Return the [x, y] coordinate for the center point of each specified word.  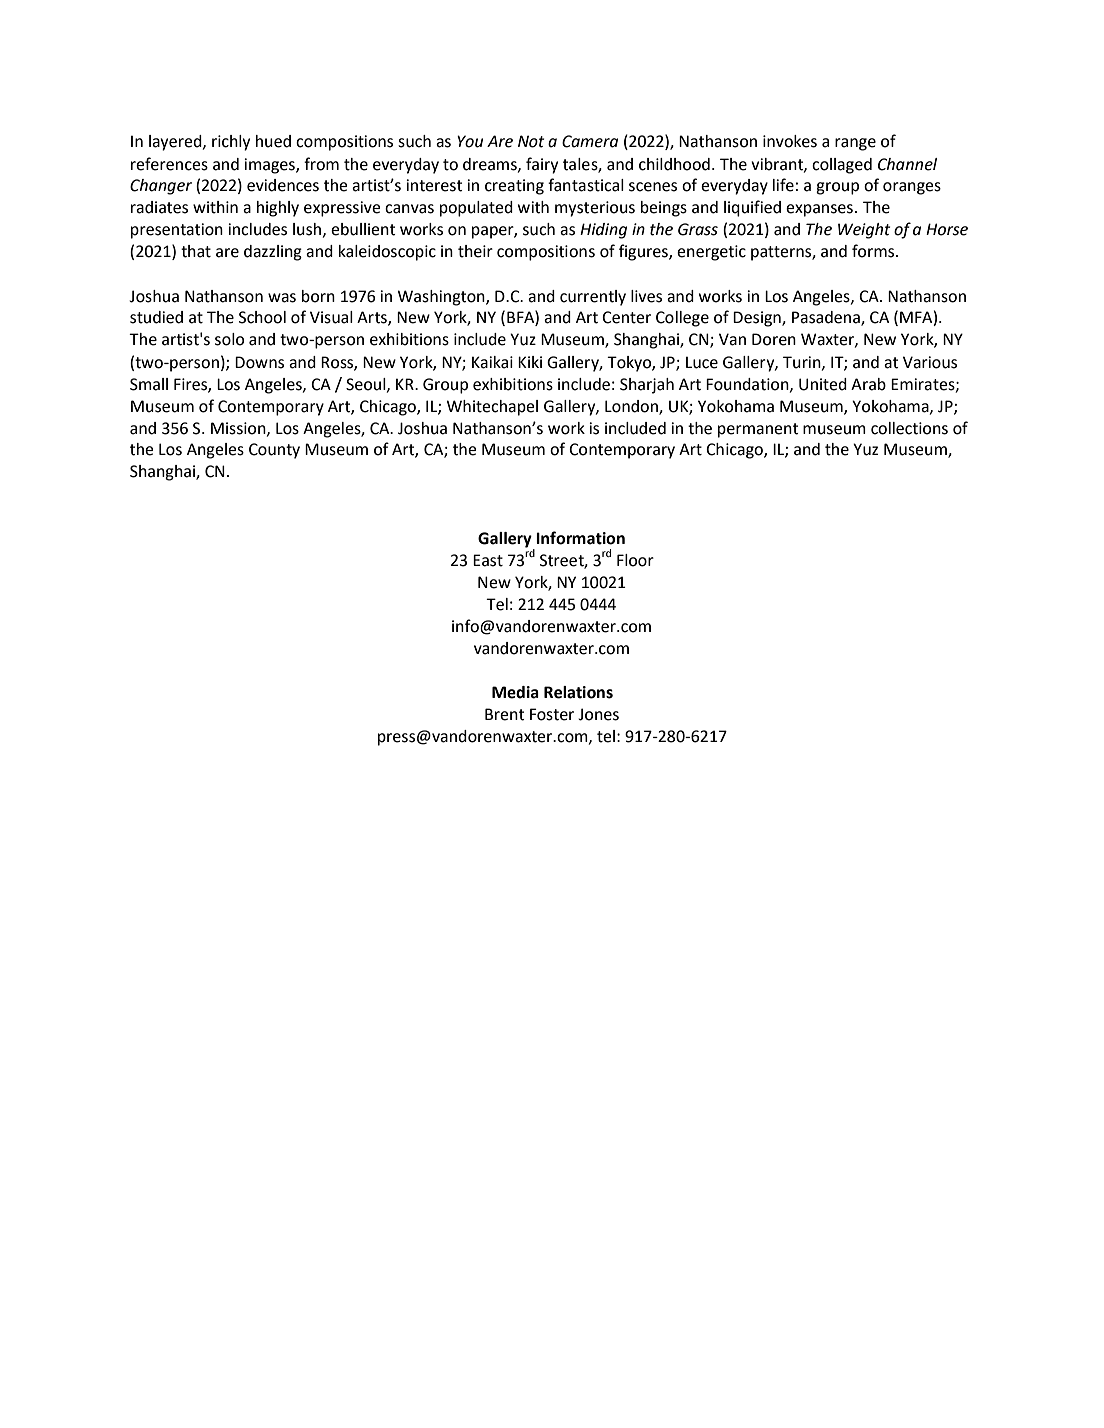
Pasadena [827, 318]
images [270, 166]
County [274, 451]
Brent [505, 714]
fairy [542, 165]
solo [229, 339]
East [488, 560]
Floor [635, 560]
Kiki [530, 362]
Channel [907, 164]
